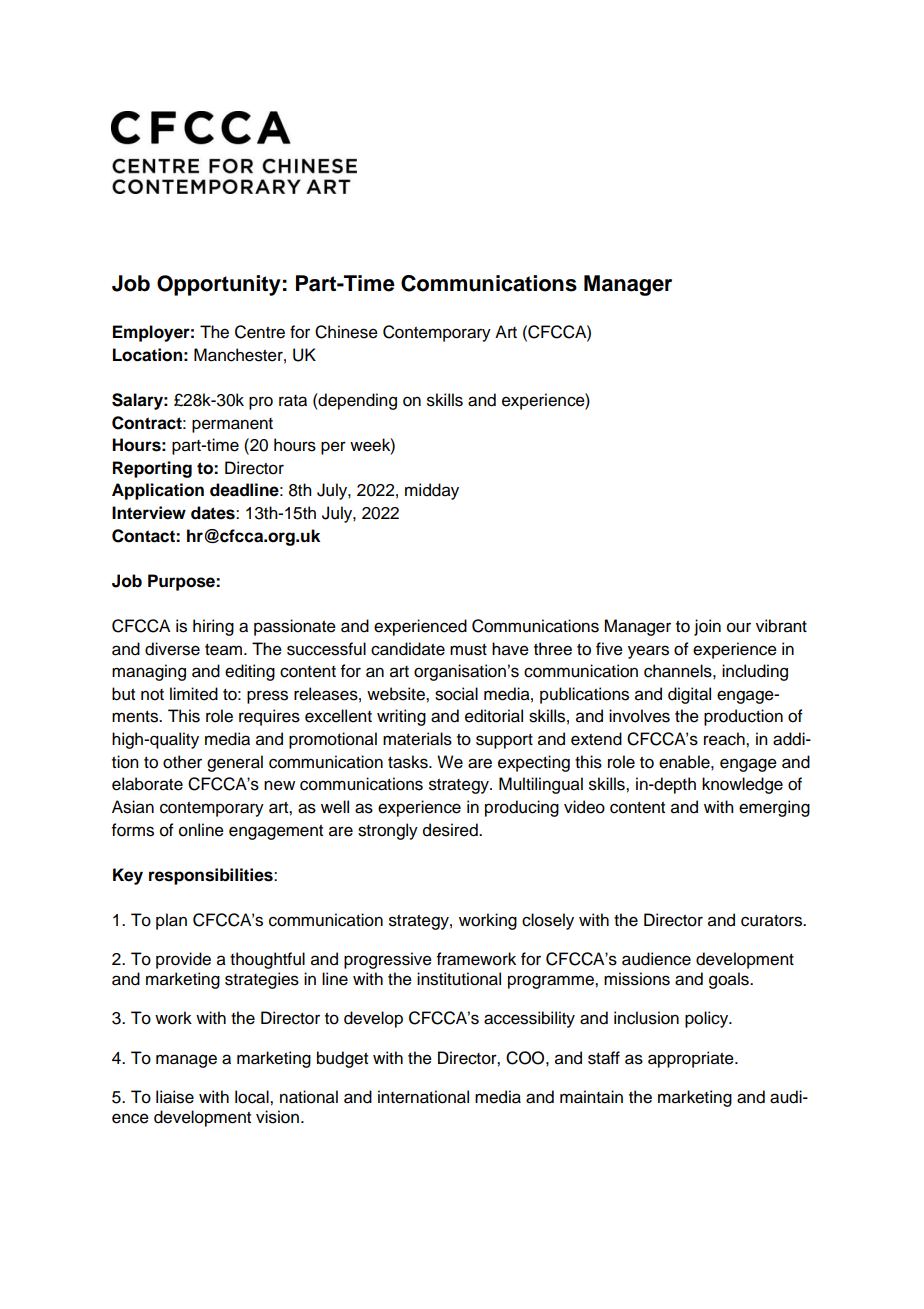 The width and height of the screenshot is (924, 1309). What do you see at coordinates (468, 650) in the screenshot?
I see `must` at bounding box center [468, 650].
